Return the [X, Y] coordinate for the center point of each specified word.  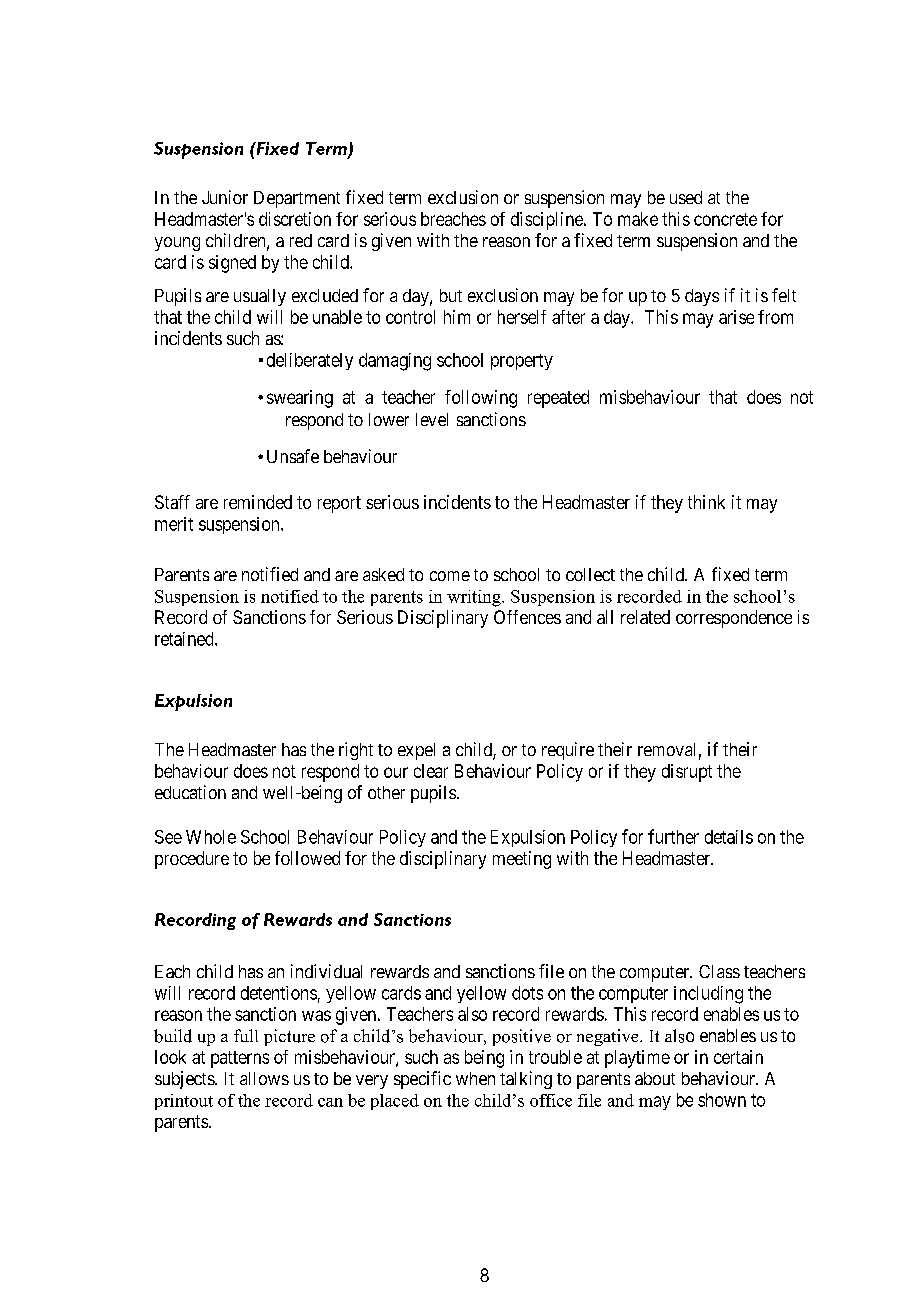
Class [719, 971]
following [481, 399]
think [706, 502]
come [450, 576]
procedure [192, 860]
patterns [240, 1059]
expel [416, 751]
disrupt [687, 773]
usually [260, 297]
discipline [548, 221]
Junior [225, 197]
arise [736, 317]
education [190, 792]
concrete [725, 219]
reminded [258, 502]
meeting [522, 860]
